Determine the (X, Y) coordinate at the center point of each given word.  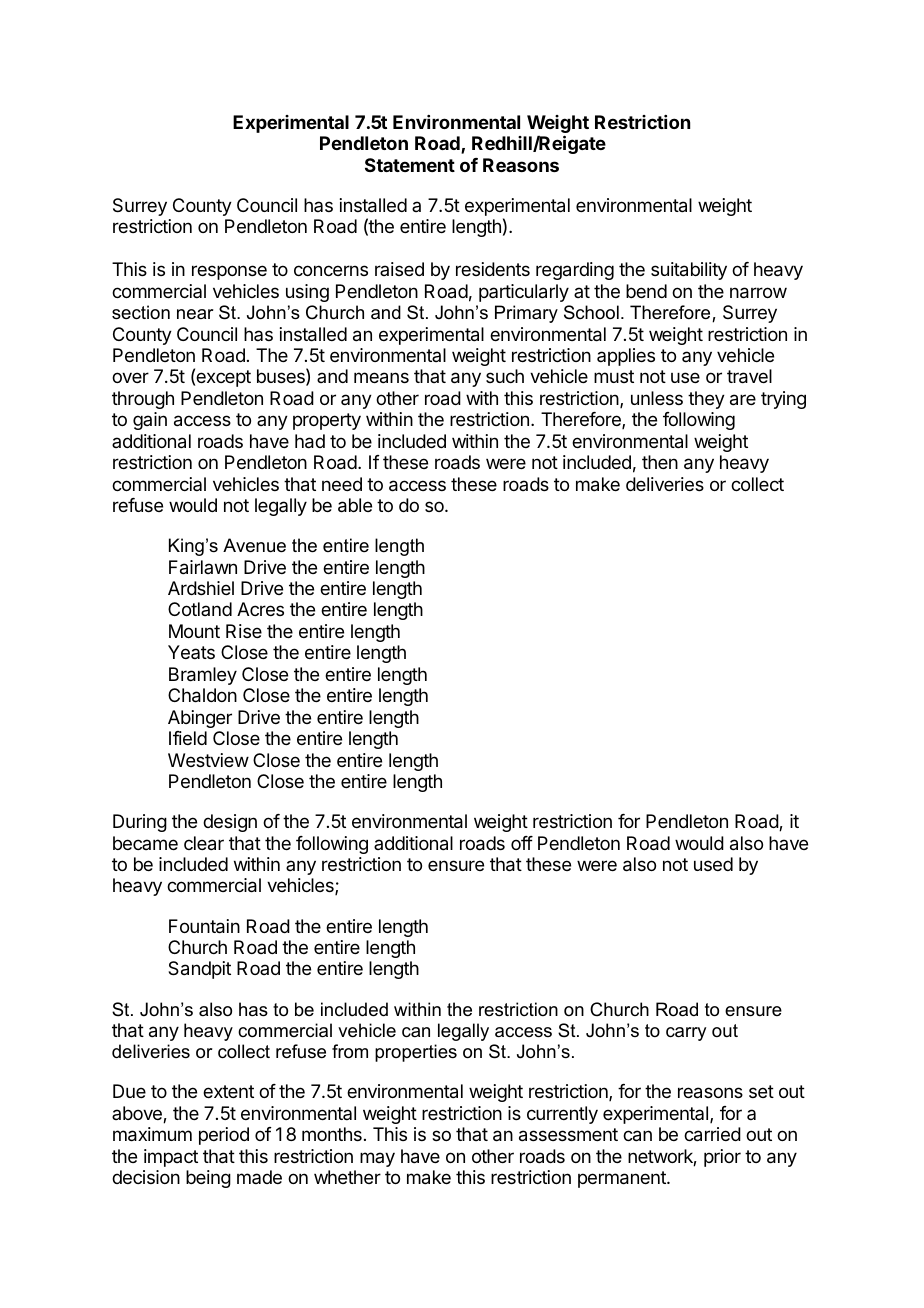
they (706, 400)
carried (712, 1134)
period (224, 1136)
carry (686, 1034)
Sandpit (199, 970)
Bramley (203, 676)
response (229, 272)
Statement (410, 165)
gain (150, 421)
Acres (260, 609)
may (377, 1159)
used (713, 864)
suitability (689, 271)
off (522, 843)
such (505, 376)
